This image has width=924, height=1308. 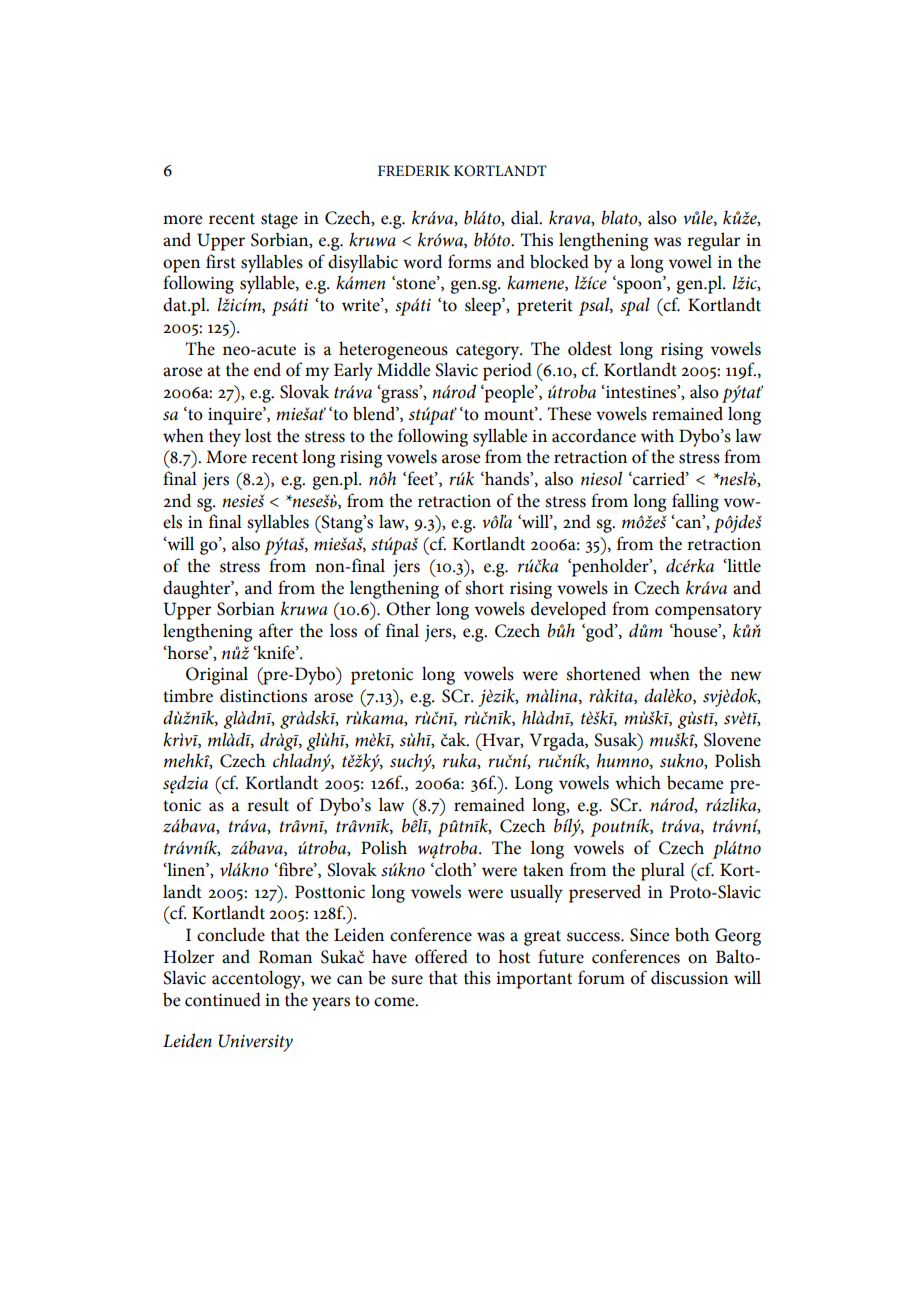 What do you see at coordinates (689, 977) in the image?
I see `discussion` at bounding box center [689, 977].
